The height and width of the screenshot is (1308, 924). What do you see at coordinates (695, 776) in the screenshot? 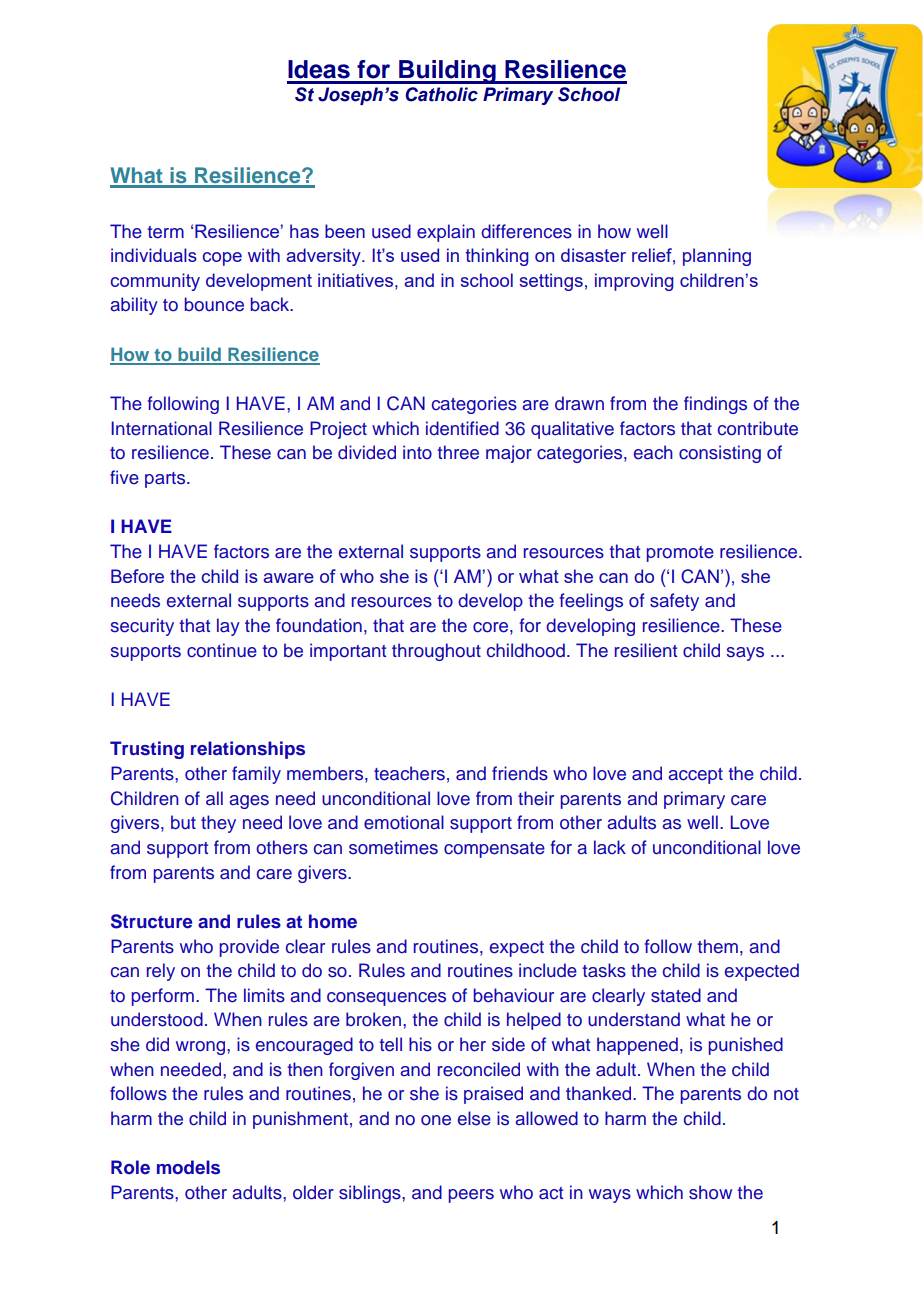
I see `accept` at bounding box center [695, 776].
